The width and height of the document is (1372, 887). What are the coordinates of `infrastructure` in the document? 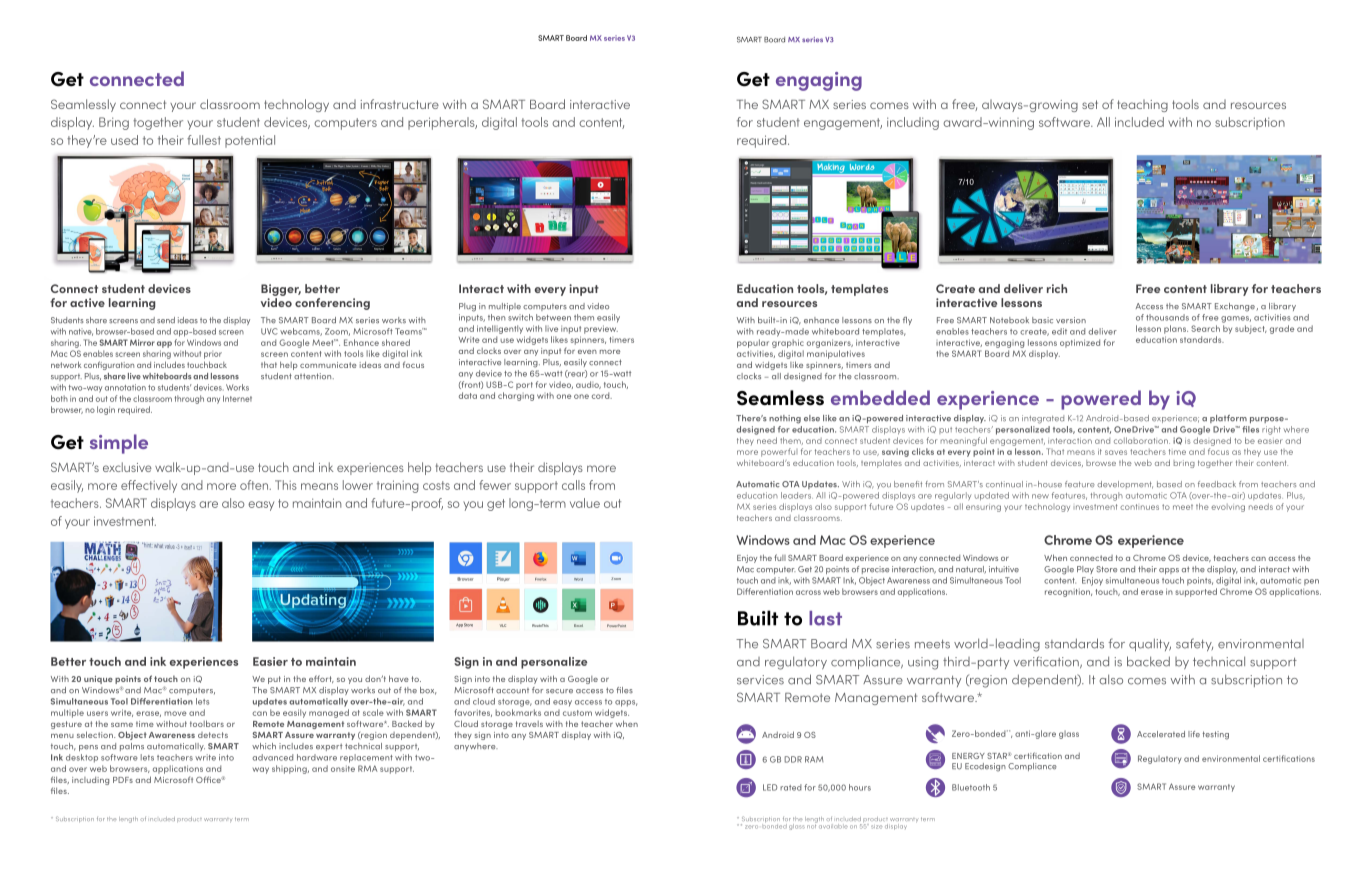 It's located at (399, 104).
